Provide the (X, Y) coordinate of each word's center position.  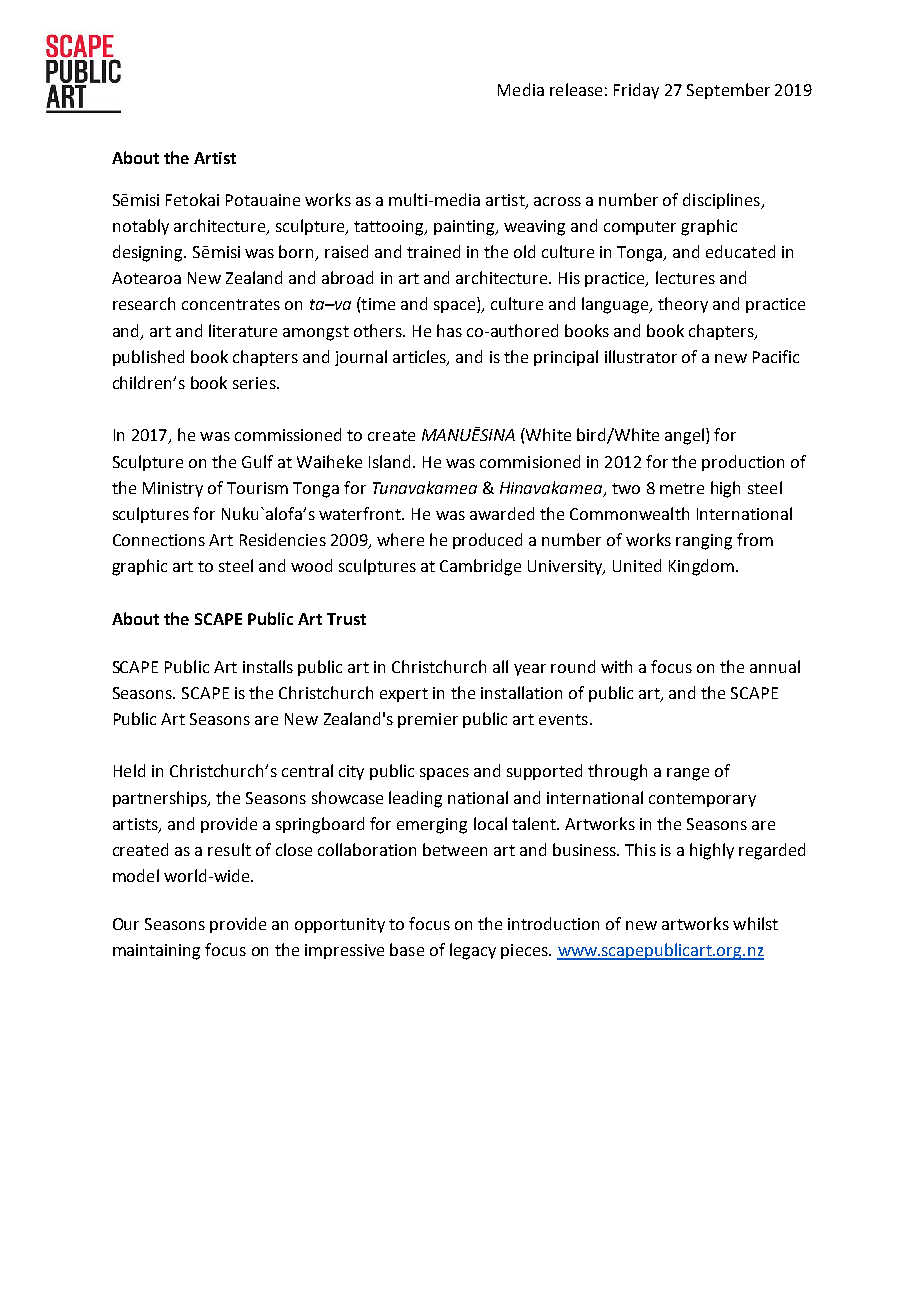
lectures (685, 277)
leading (415, 799)
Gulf (257, 461)
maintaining (156, 952)
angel (686, 436)
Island (389, 461)
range (688, 774)
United (637, 565)
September (728, 91)
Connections (159, 540)
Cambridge (480, 567)
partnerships (161, 799)
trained (433, 251)
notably (141, 227)
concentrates (231, 304)
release (576, 89)
